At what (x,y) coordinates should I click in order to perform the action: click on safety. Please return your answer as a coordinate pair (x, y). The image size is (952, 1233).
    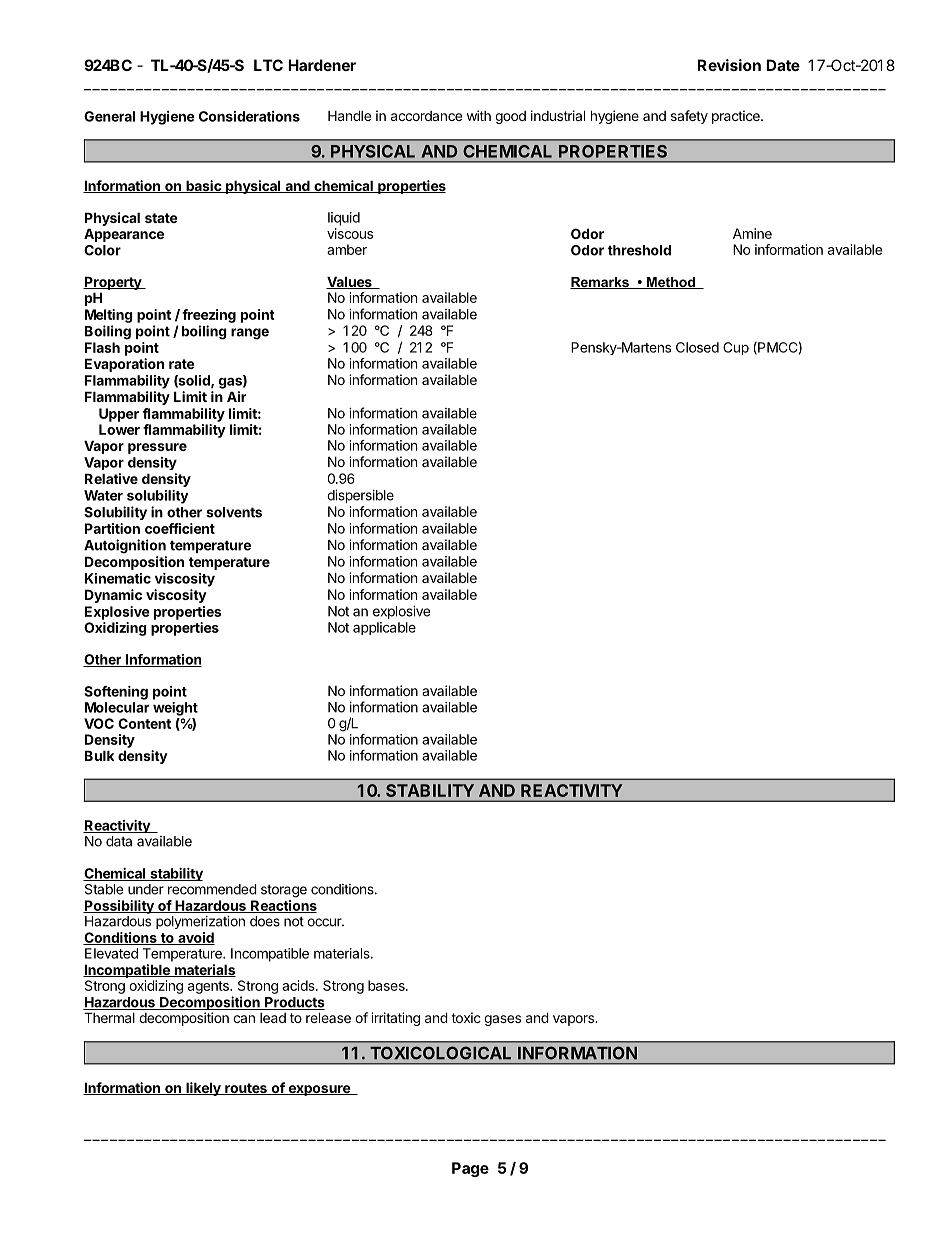
    Looking at the image, I should click on (689, 117).
